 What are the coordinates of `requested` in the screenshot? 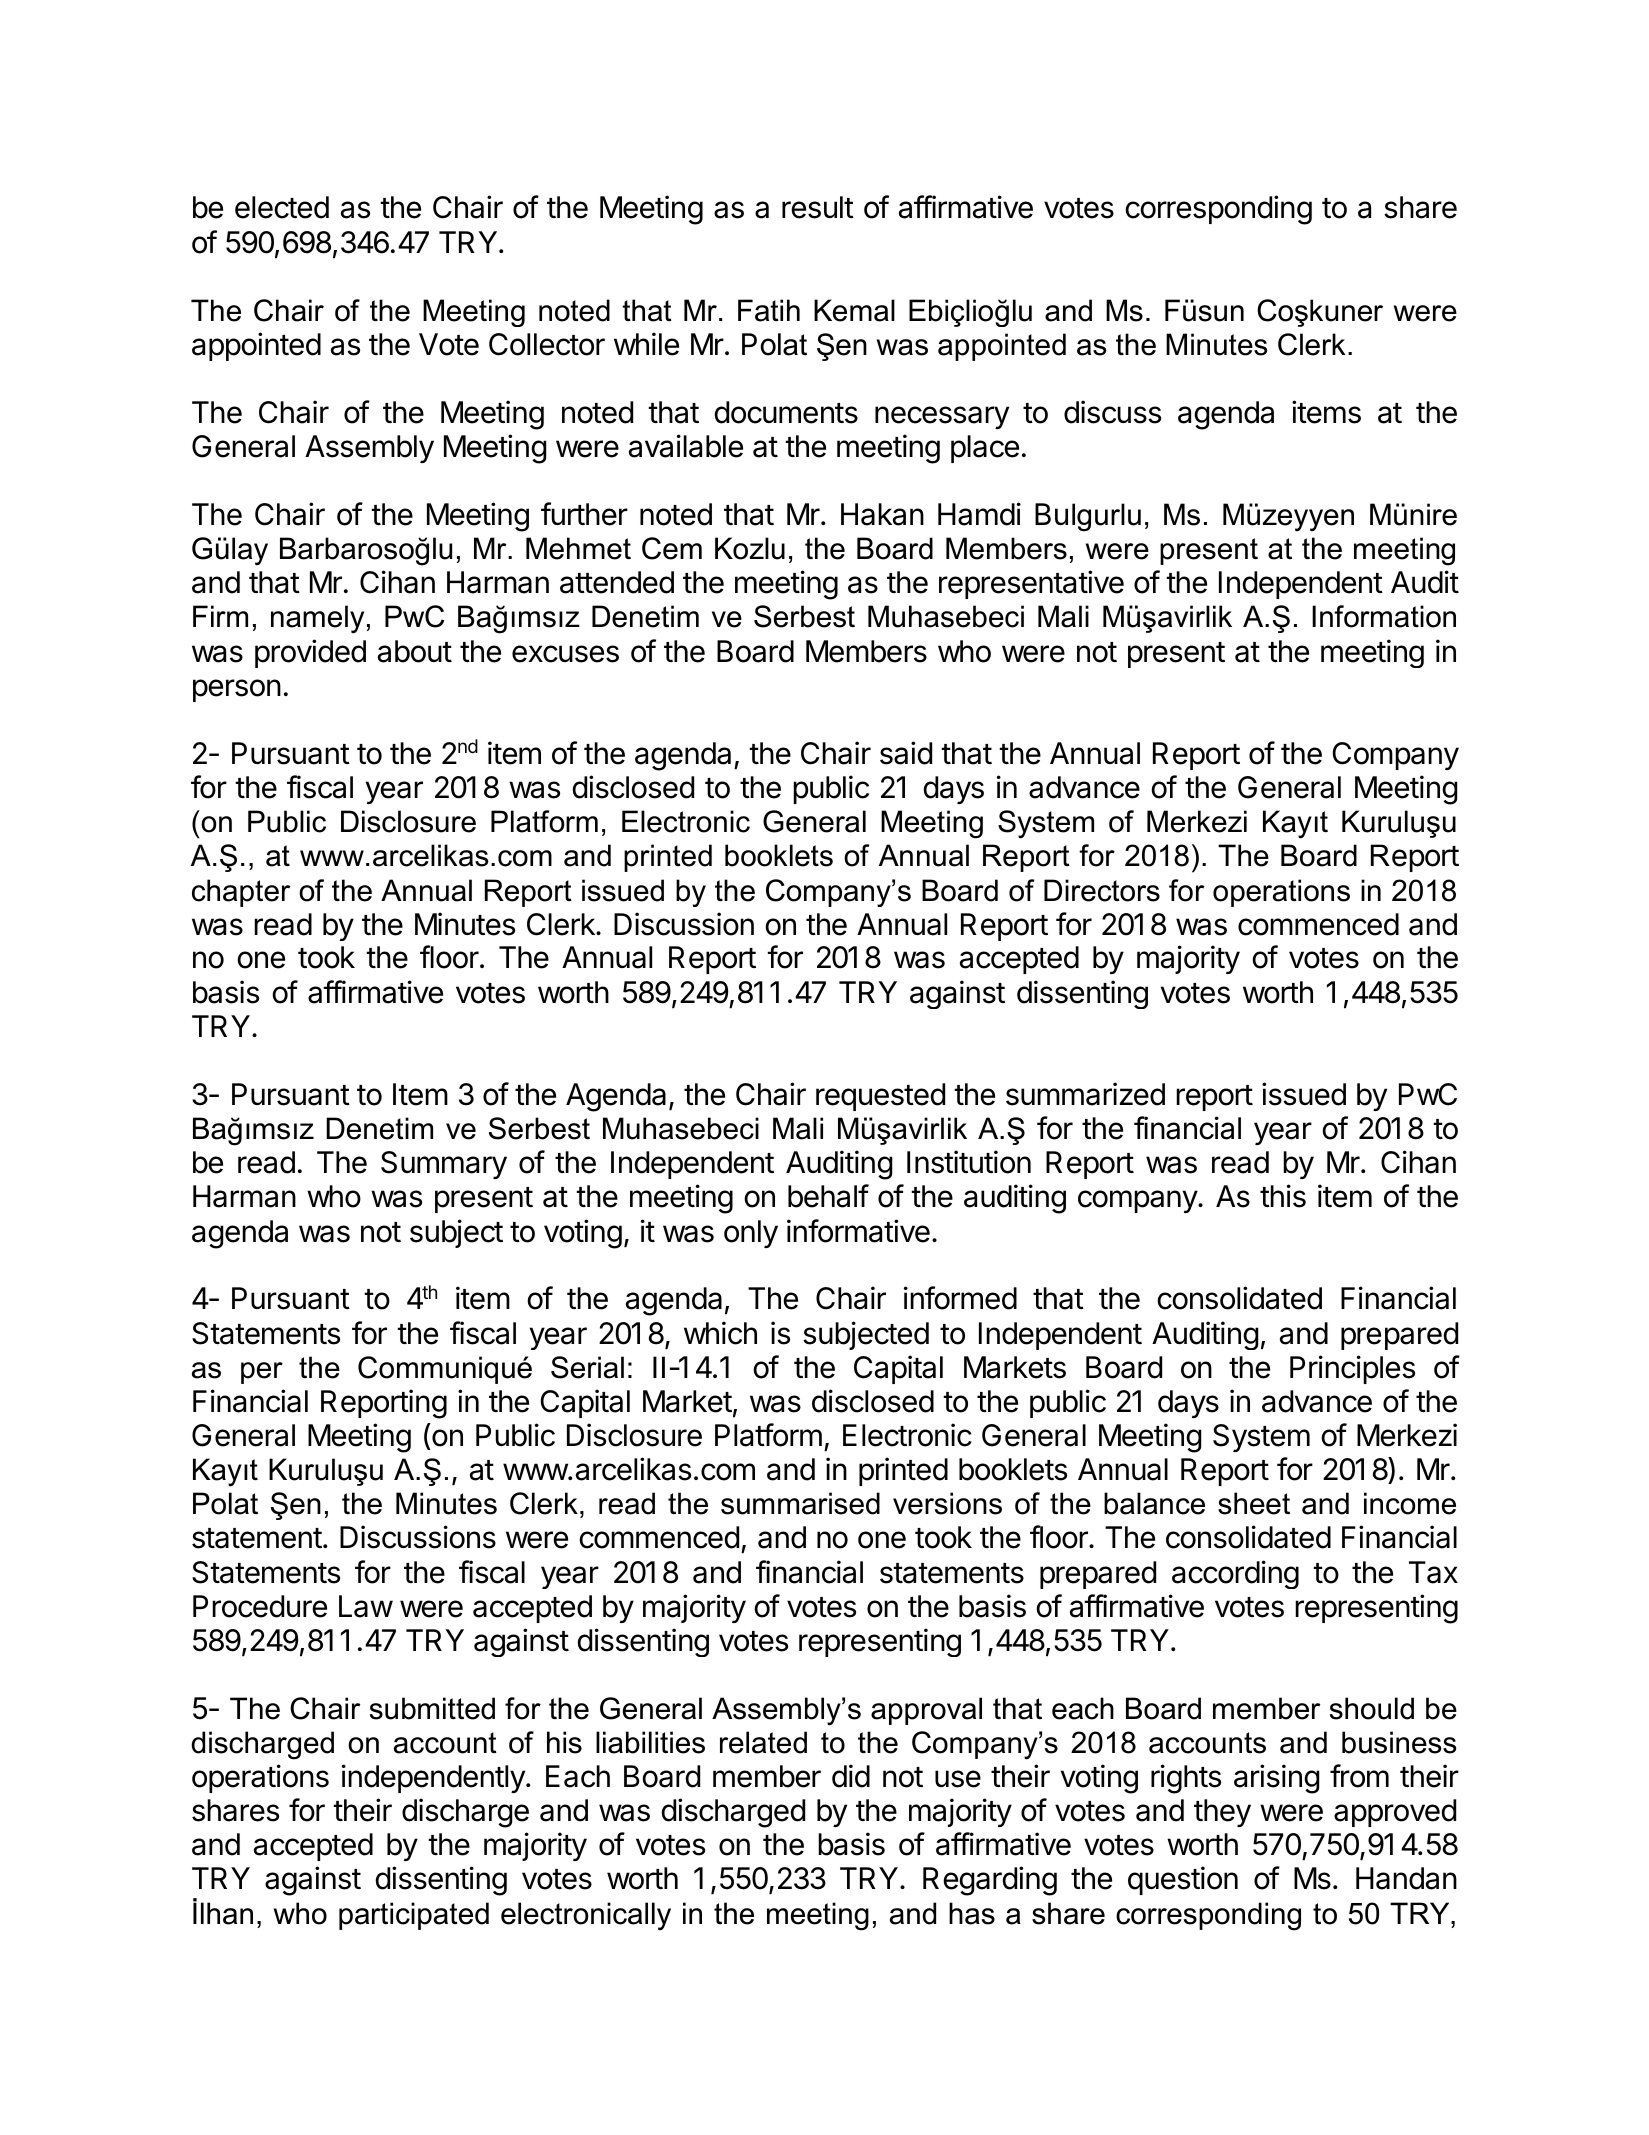 It's located at (880, 1097).
